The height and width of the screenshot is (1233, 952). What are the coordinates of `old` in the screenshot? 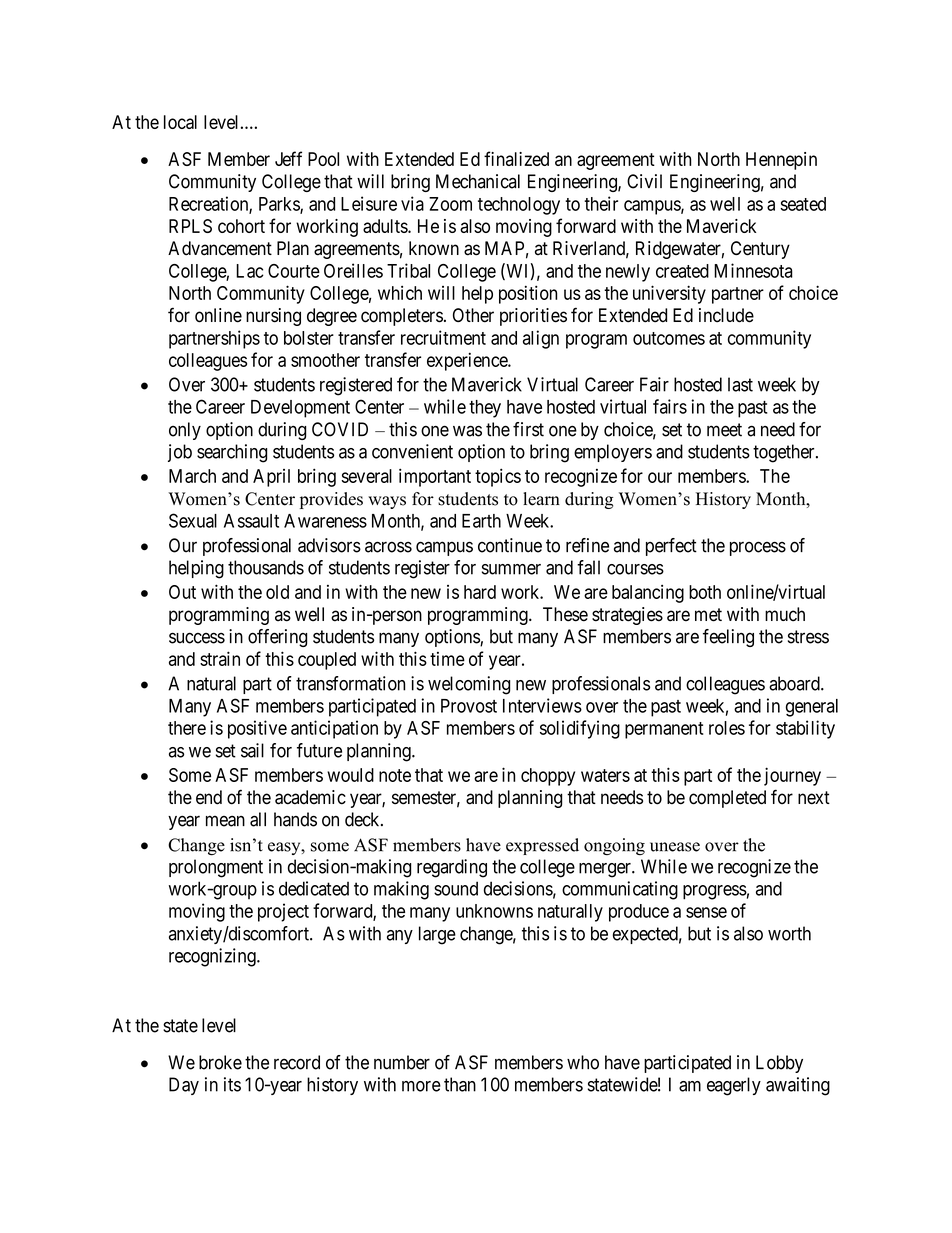 It's located at (277, 592).
